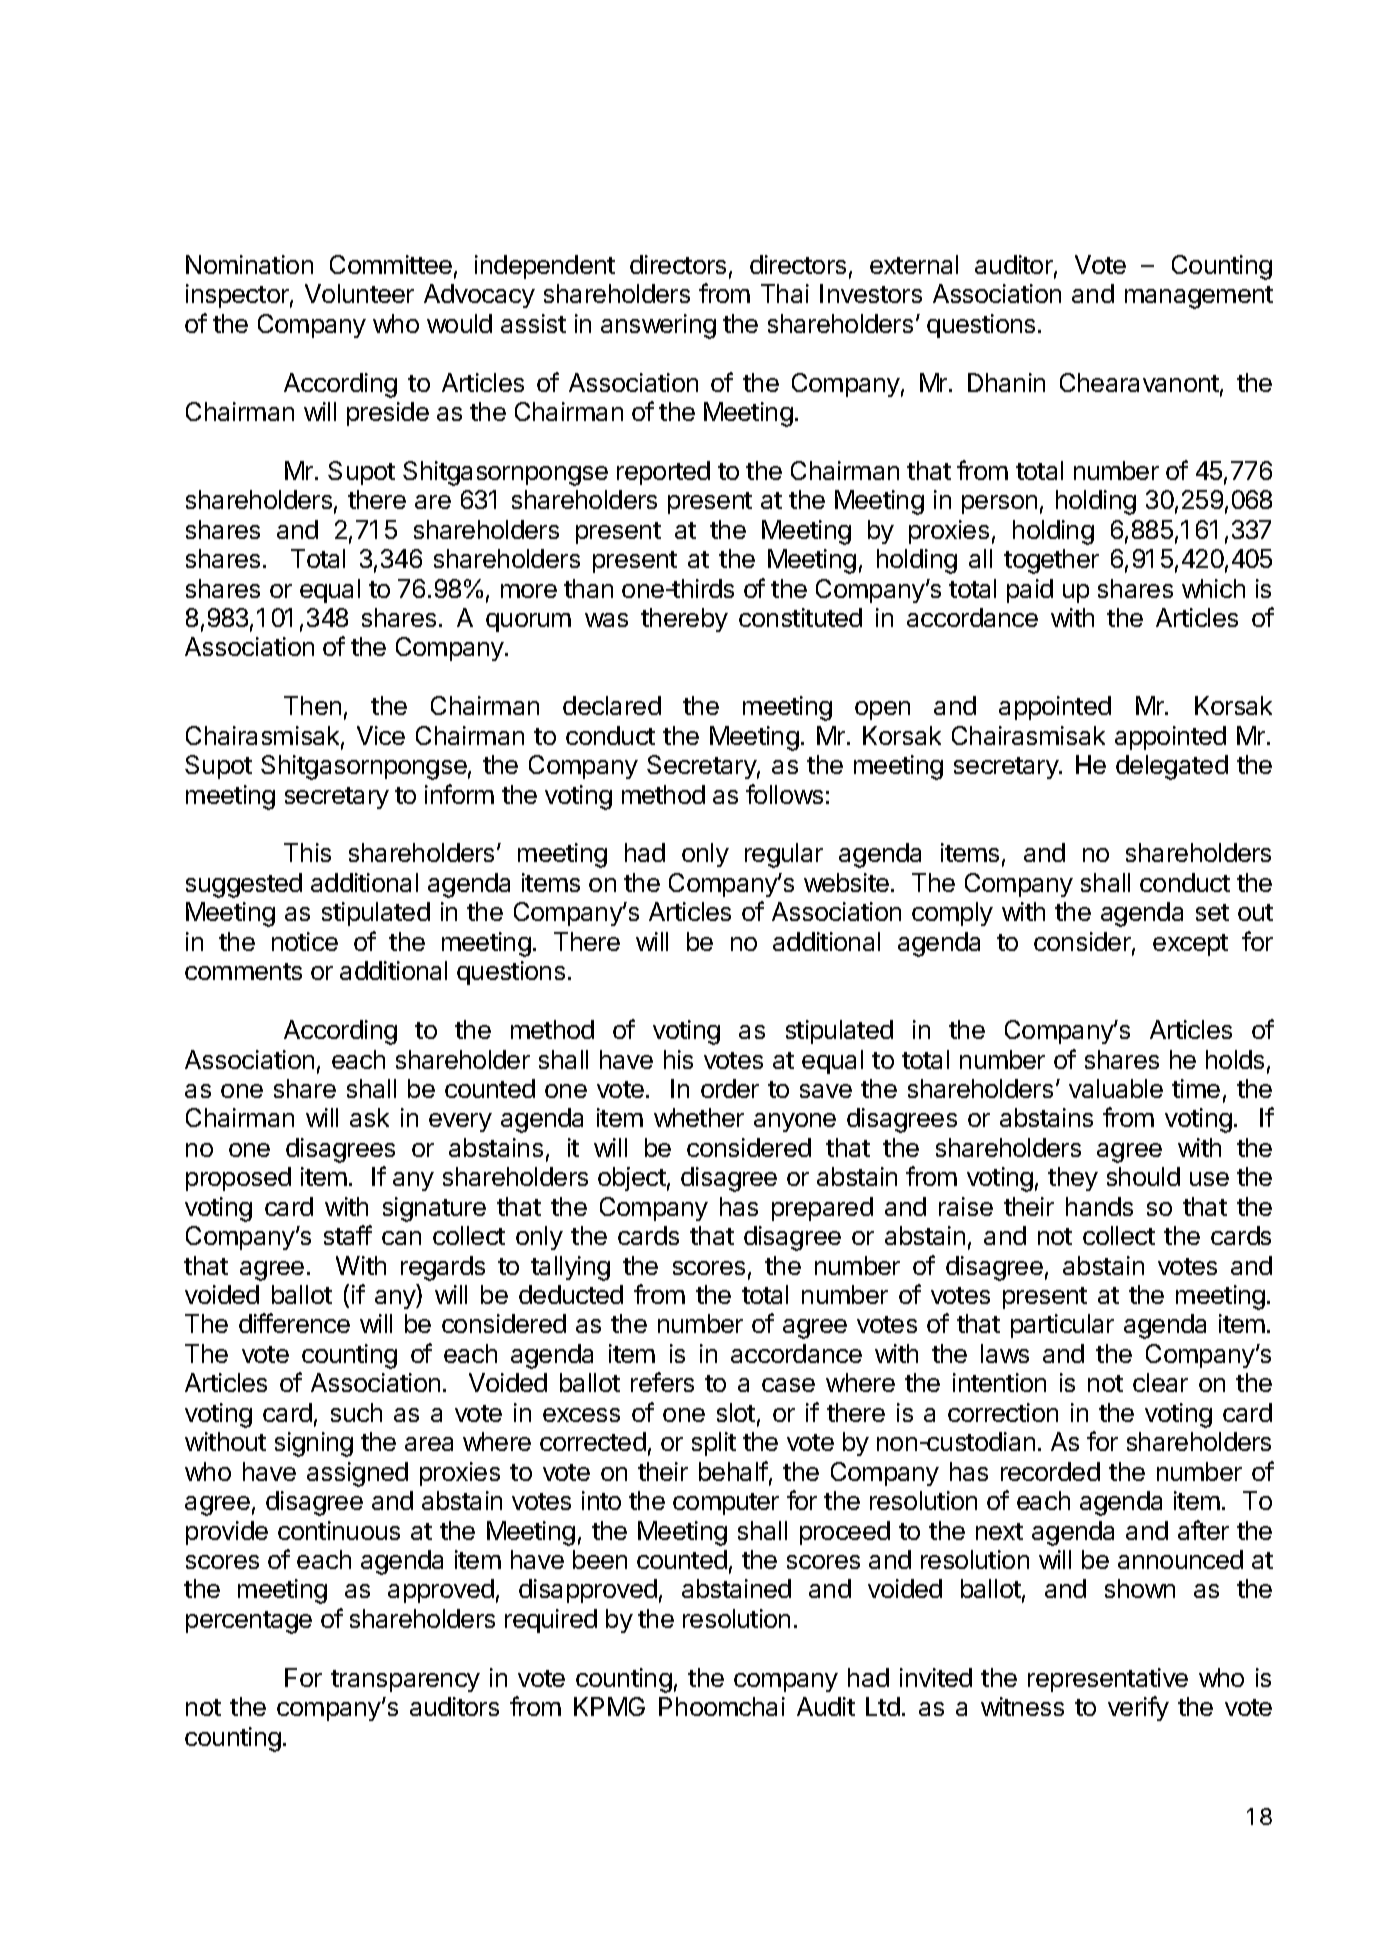  I want to click on notice, so click(305, 941).
